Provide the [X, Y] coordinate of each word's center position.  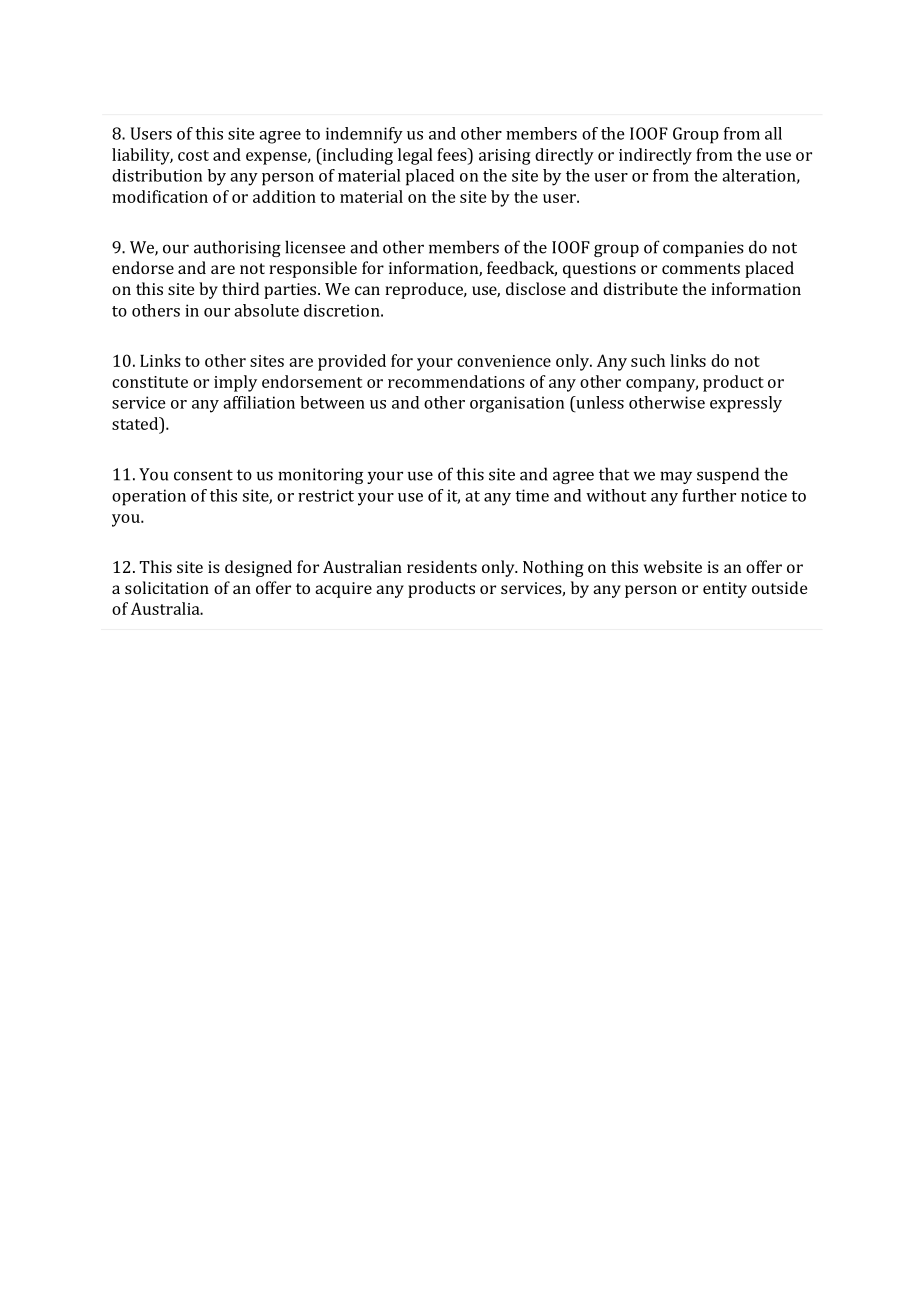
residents [442, 566]
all [773, 133]
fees [453, 154]
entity [725, 590]
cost [193, 155]
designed [258, 568]
